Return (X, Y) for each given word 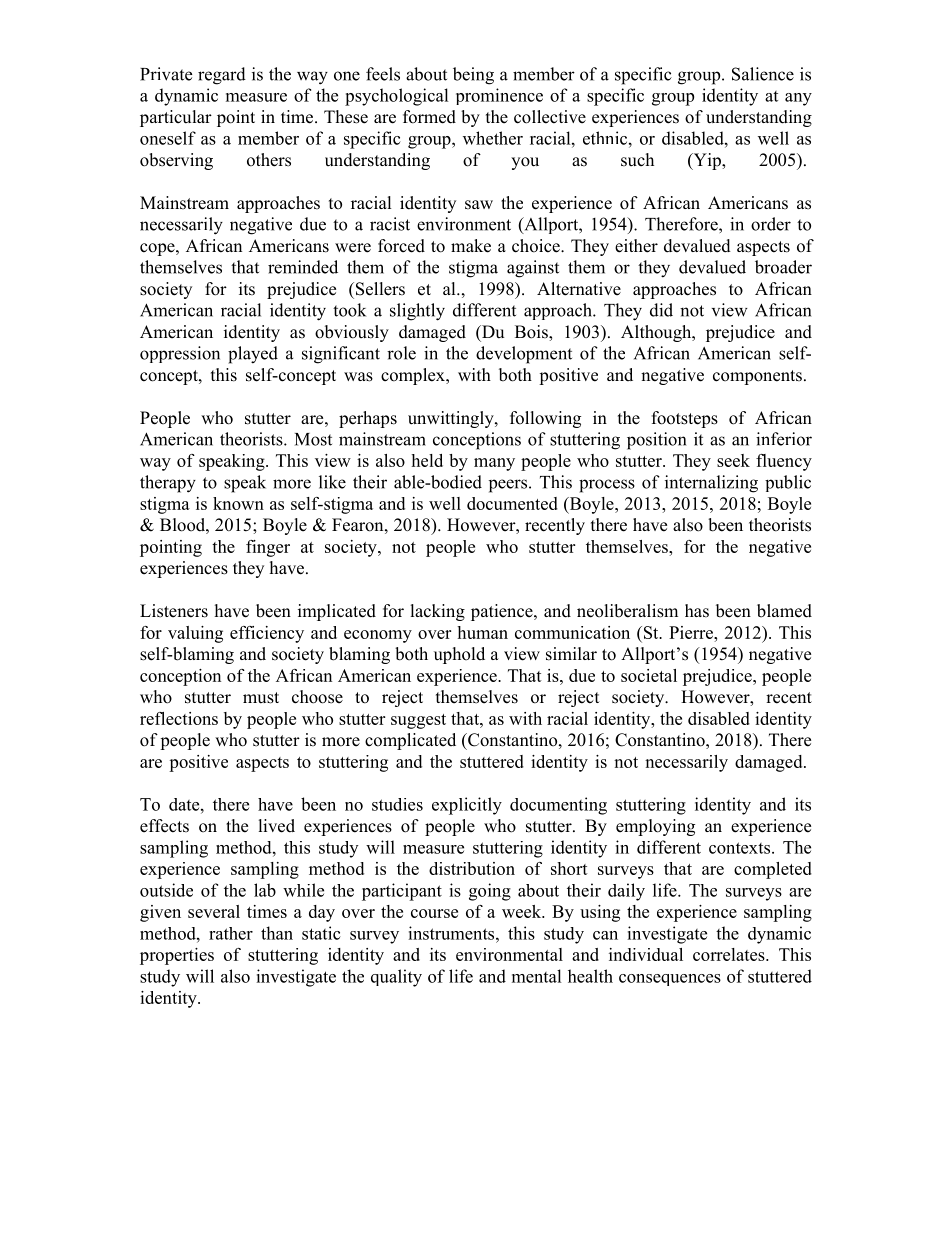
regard (222, 76)
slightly (417, 312)
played (253, 355)
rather (231, 933)
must (261, 698)
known (238, 503)
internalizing (711, 484)
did (661, 310)
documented (512, 503)
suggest (418, 721)
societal (649, 675)
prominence (499, 96)
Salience (763, 74)
